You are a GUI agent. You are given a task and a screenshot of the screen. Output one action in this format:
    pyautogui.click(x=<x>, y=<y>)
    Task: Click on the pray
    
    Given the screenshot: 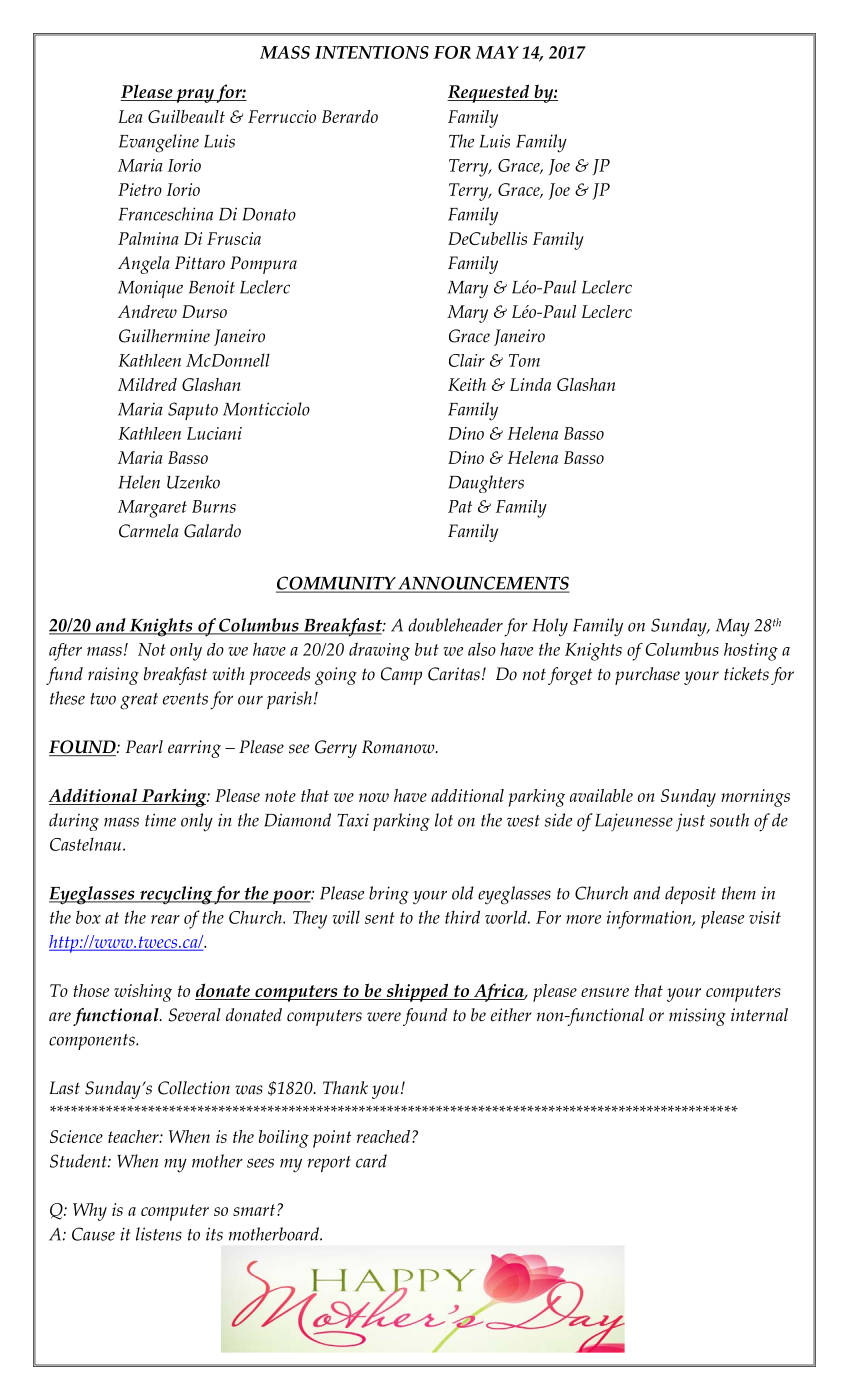 What is the action you would take?
    pyautogui.click(x=195, y=96)
